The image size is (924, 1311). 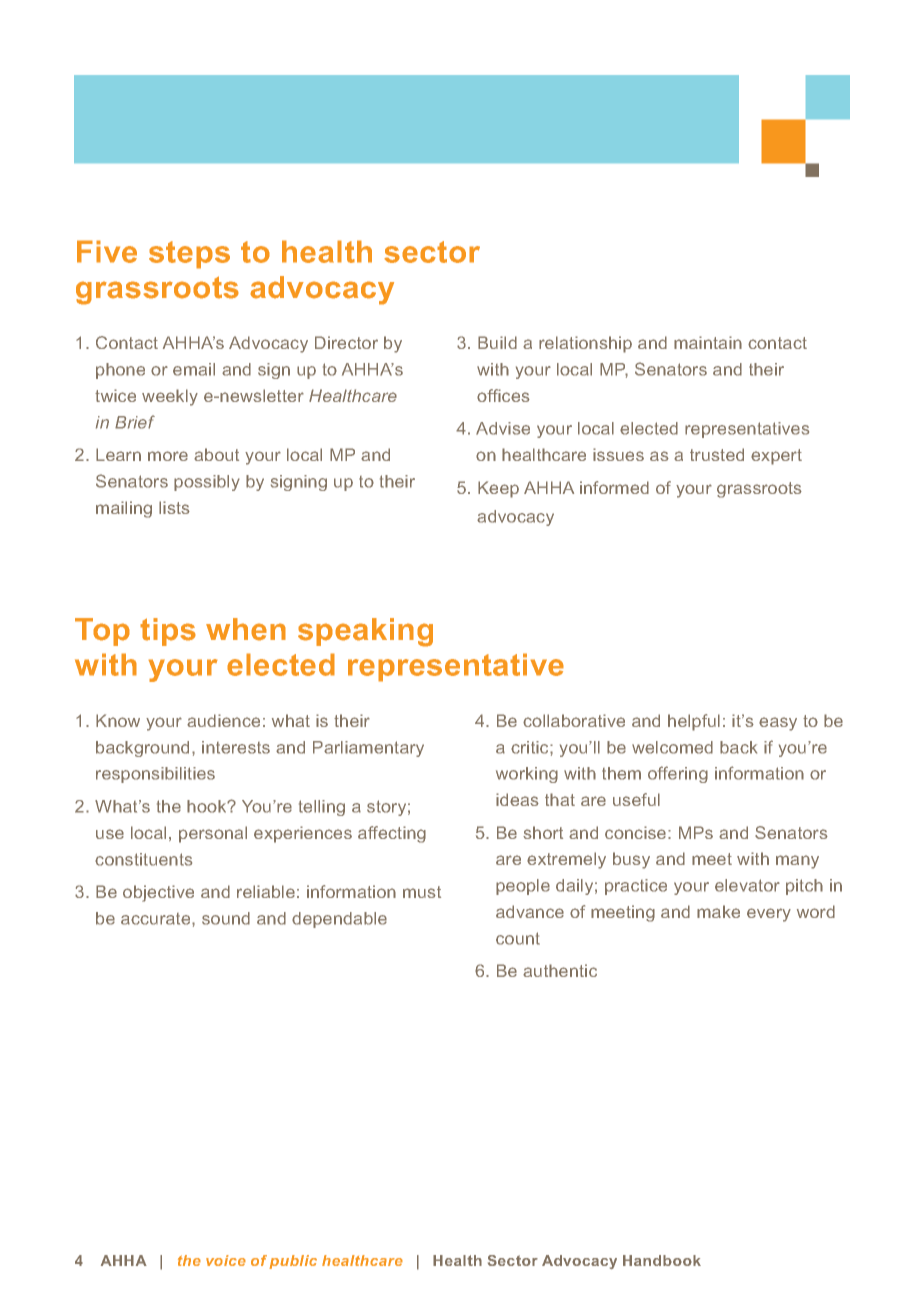 I want to click on responsibilities, so click(x=155, y=775).
